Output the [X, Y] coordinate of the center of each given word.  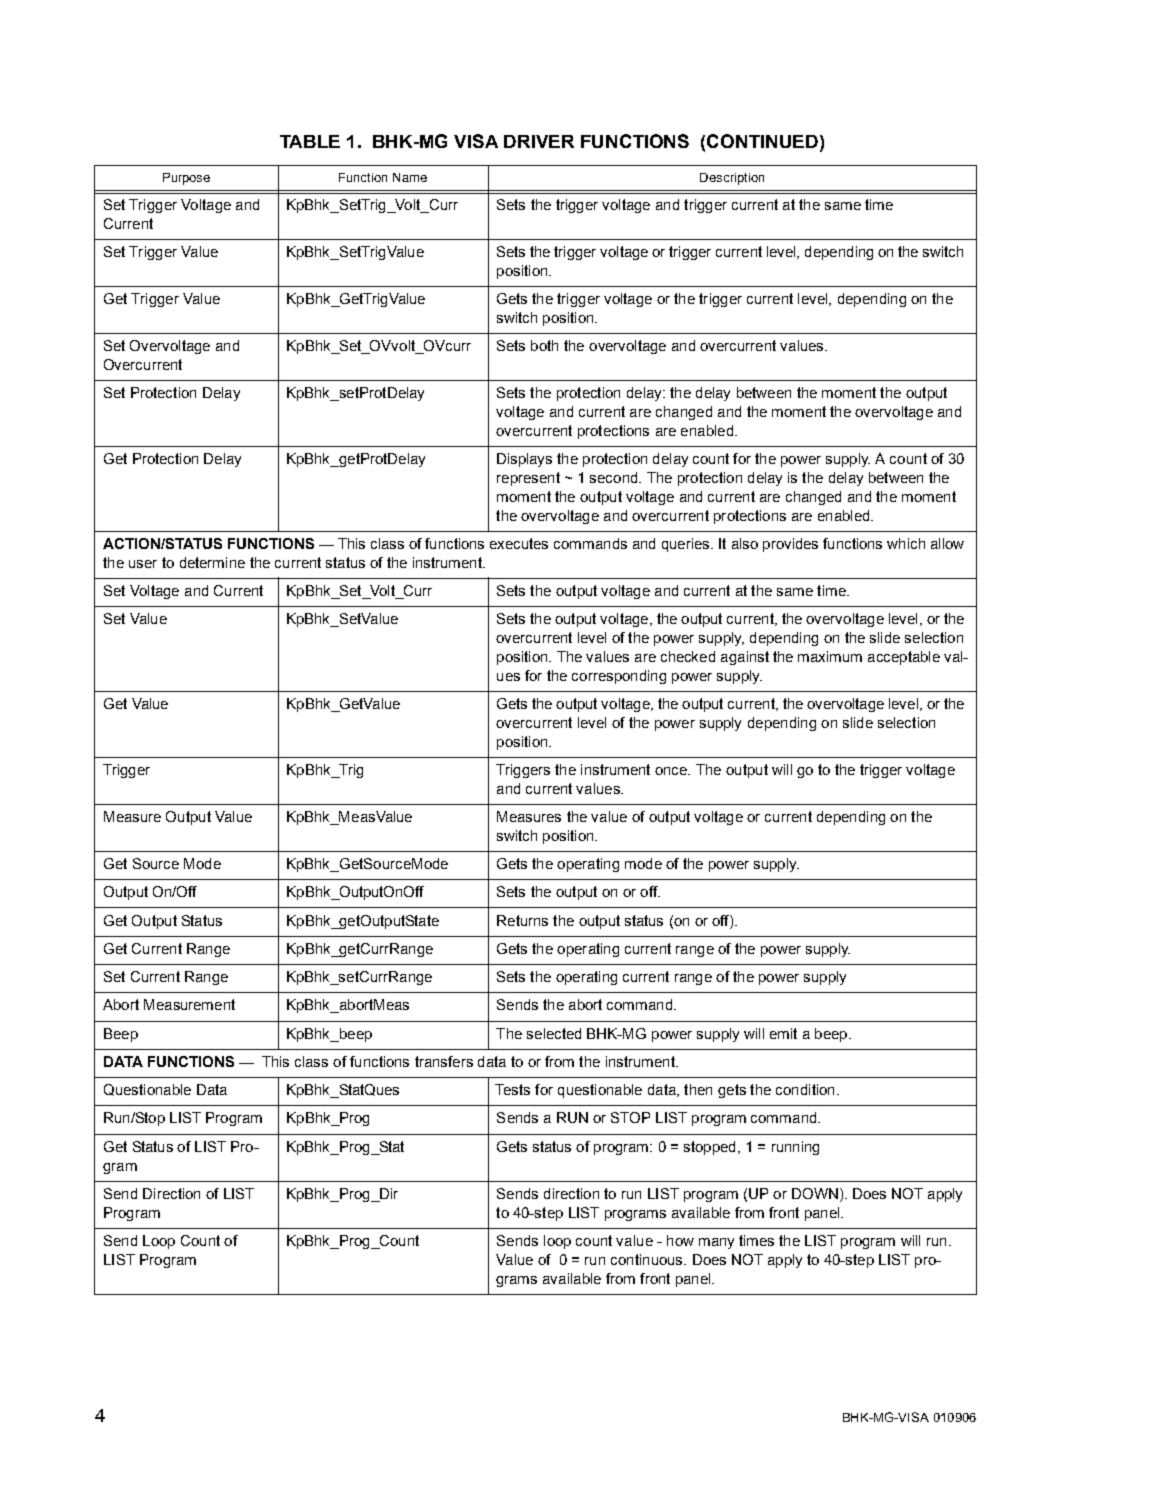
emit [783, 1033]
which [906, 543]
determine [212, 562]
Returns [522, 920]
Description [732, 179]
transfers [444, 1061]
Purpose [186, 179]
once [672, 771]
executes [519, 543]
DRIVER [539, 141]
